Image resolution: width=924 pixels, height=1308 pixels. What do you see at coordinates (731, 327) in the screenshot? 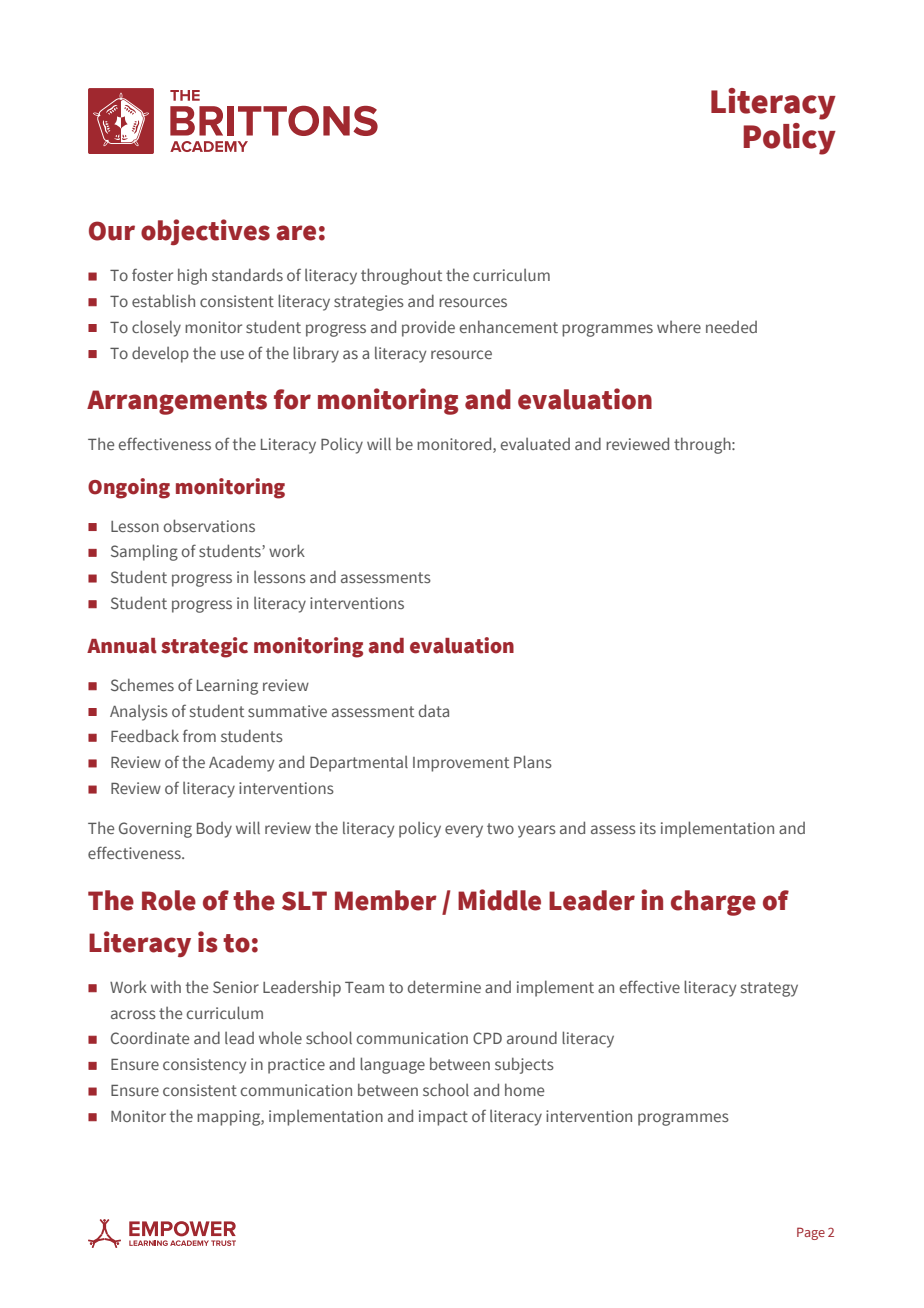
I see `needed` at bounding box center [731, 327].
